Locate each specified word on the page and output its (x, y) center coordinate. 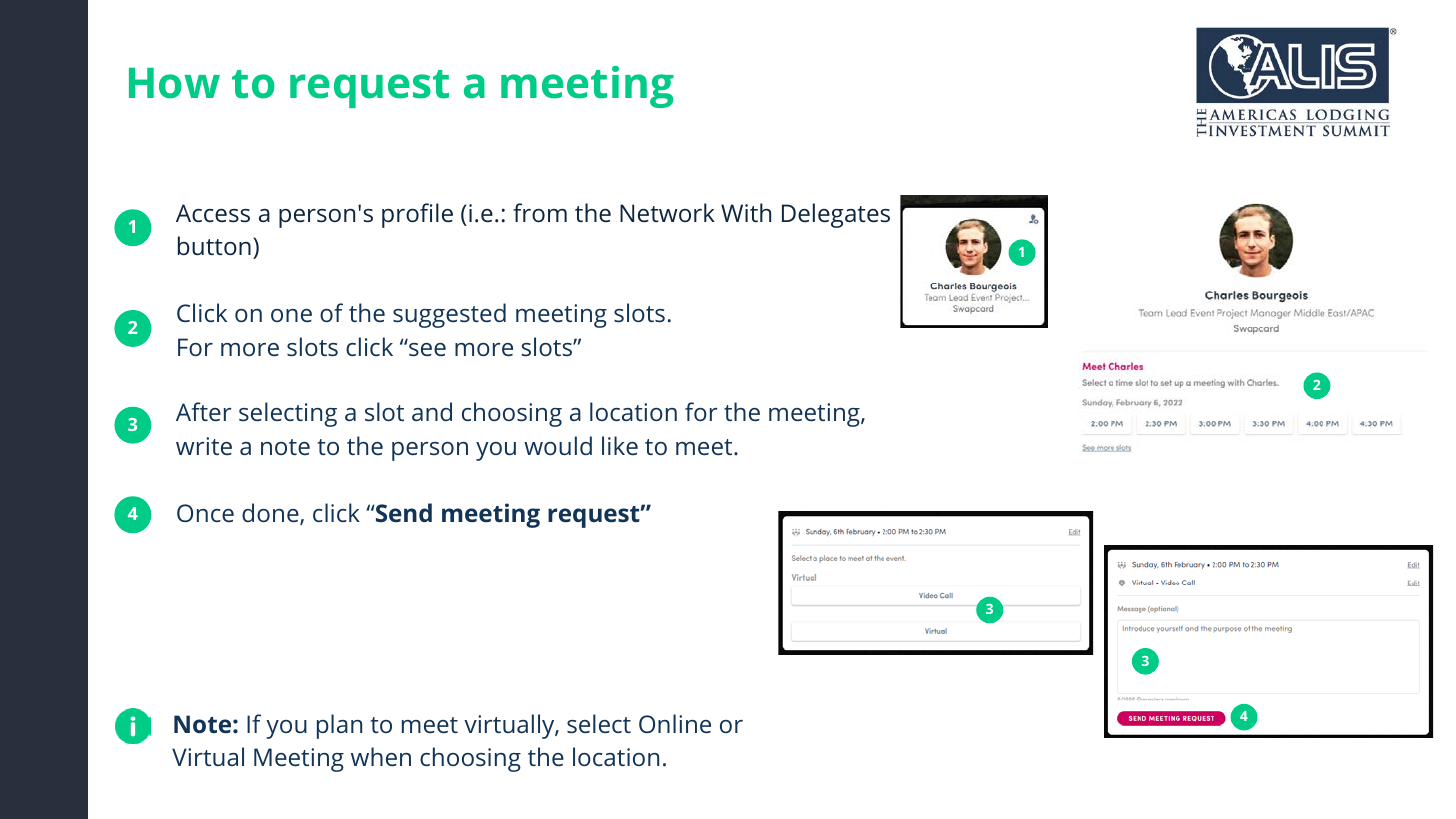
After (203, 411)
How (174, 83)
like (620, 445)
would (558, 445)
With (746, 212)
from (540, 212)
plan (339, 726)
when (381, 756)
